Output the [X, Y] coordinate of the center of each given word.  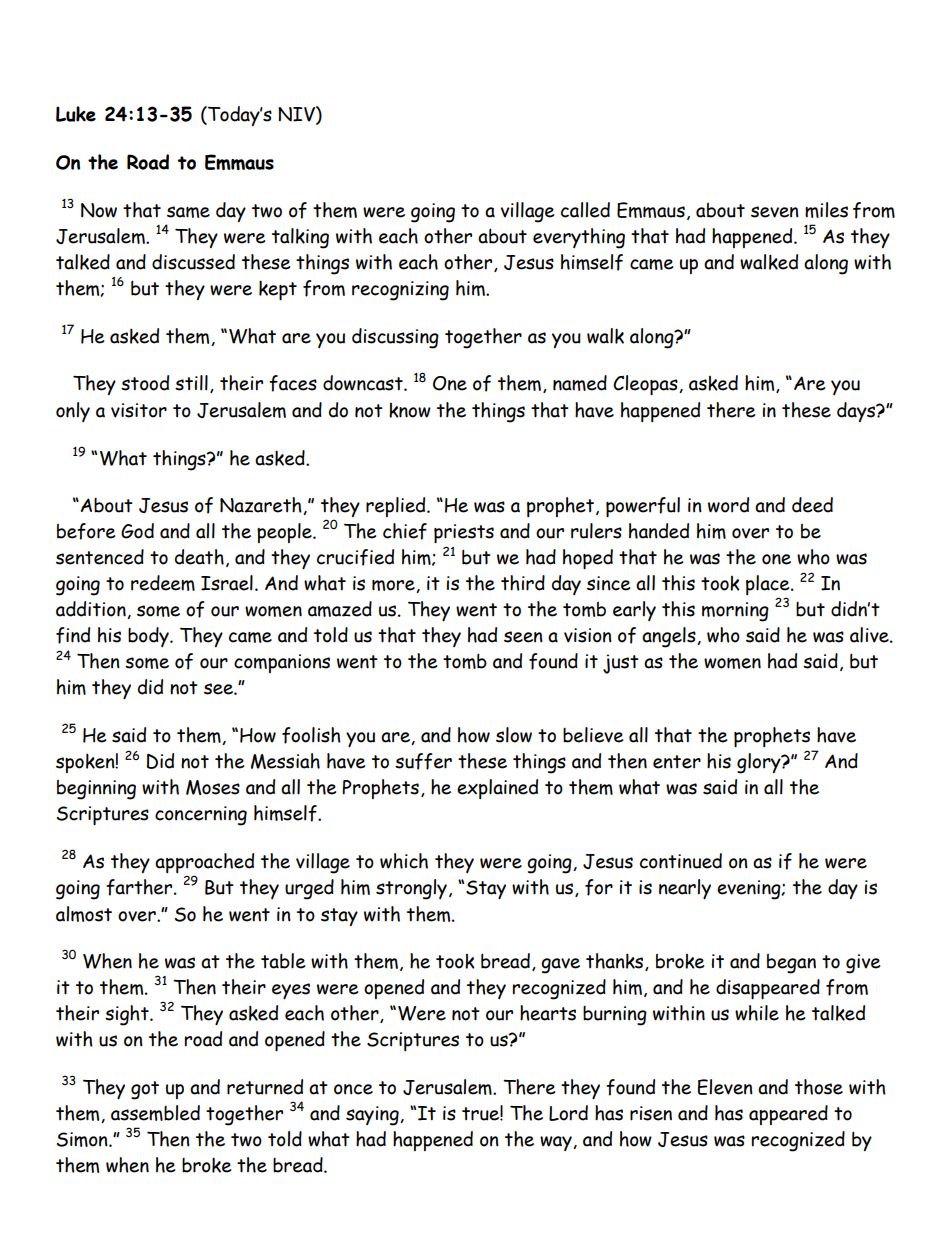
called [585, 210]
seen [523, 637]
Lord [568, 1113]
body [149, 637]
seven [775, 212]
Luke [76, 114]
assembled [155, 1113]
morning [735, 612]
